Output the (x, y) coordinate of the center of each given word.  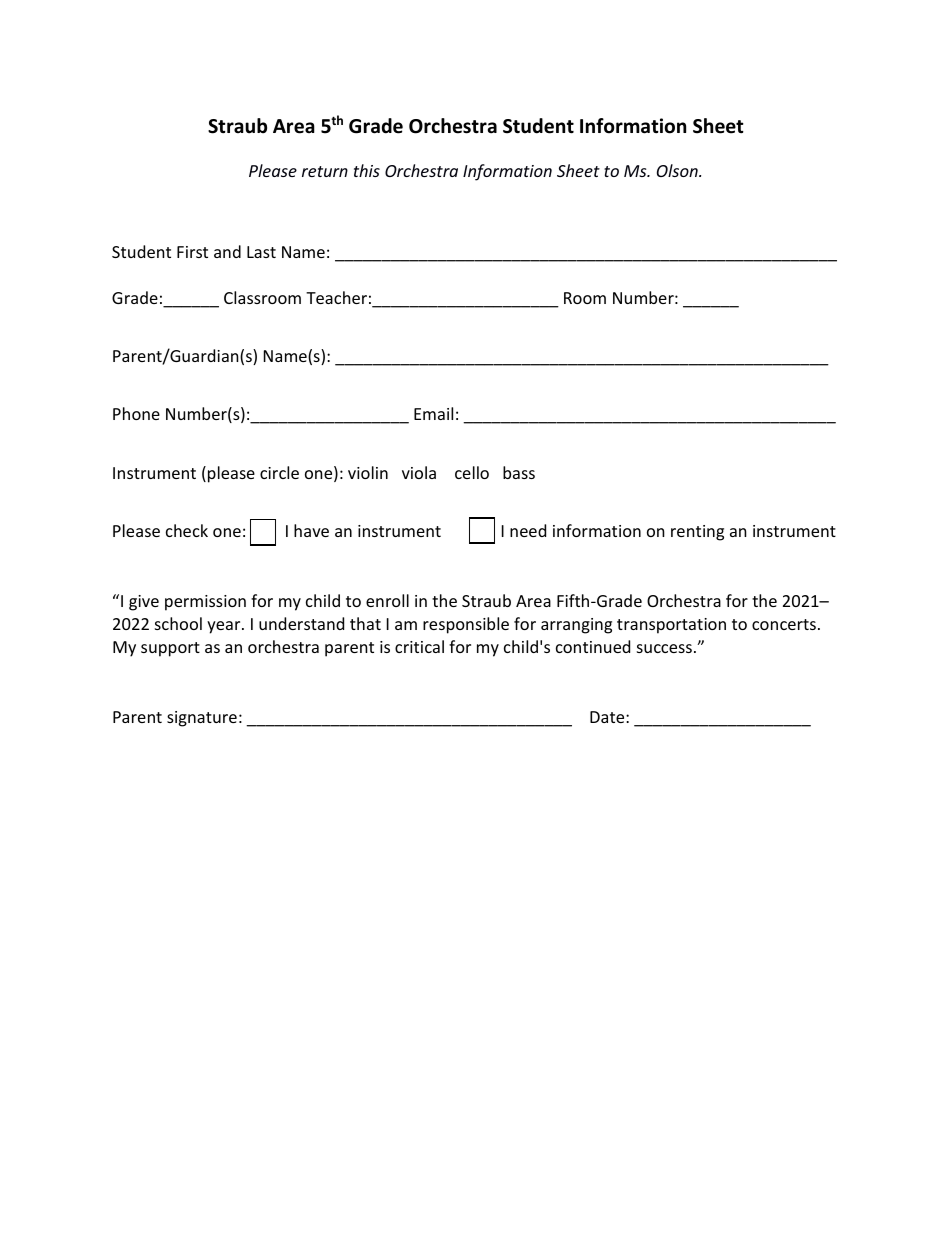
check (187, 530)
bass (519, 472)
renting (697, 533)
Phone (136, 413)
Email (433, 413)
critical (419, 646)
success (664, 648)
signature (202, 719)
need (528, 530)
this (367, 170)
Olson (678, 170)
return (325, 171)
